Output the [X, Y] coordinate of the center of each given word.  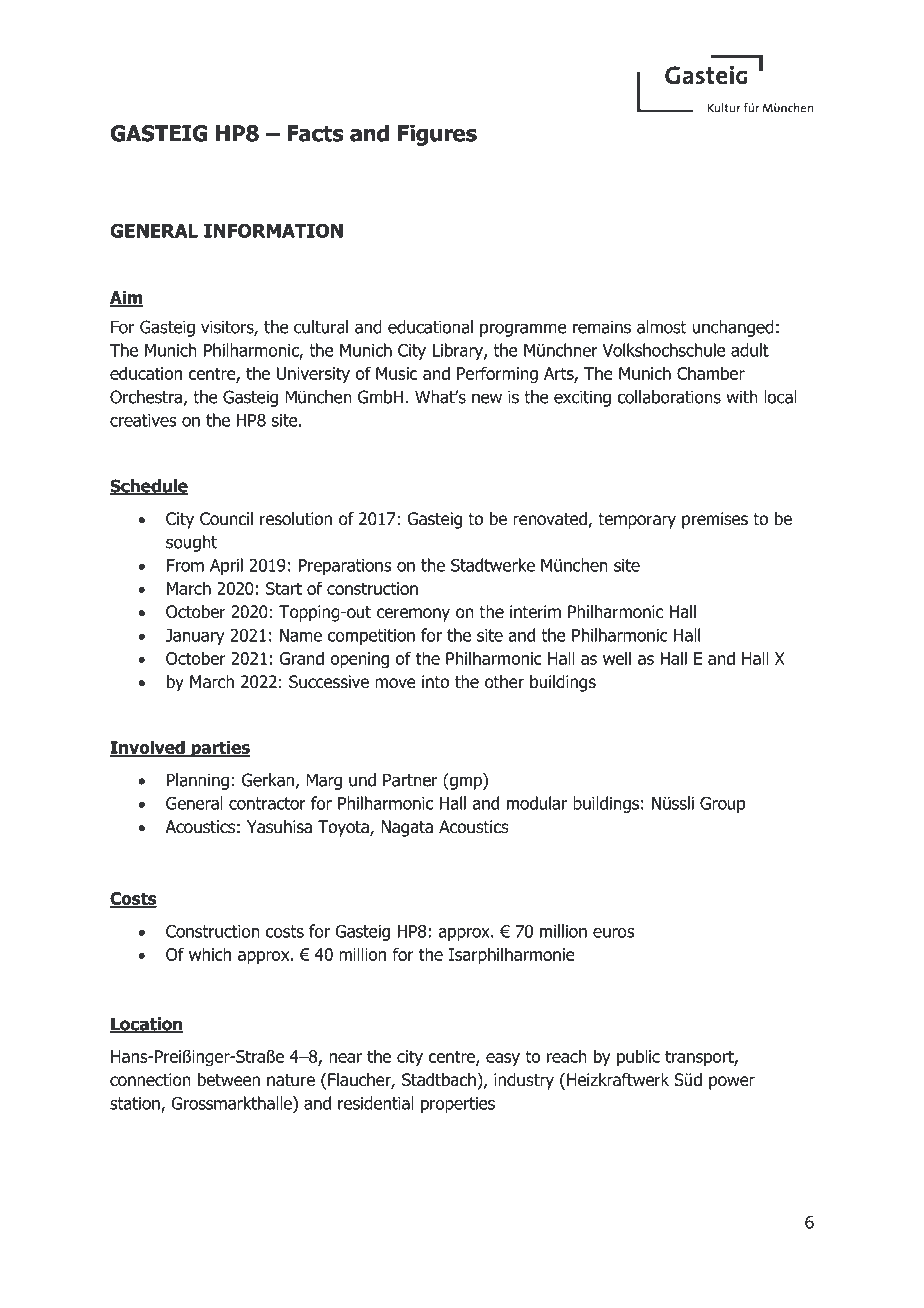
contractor [267, 803]
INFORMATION [273, 230]
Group [723, 805]
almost [662, 327]
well [617, 658]
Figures [437, 135]
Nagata [407, 828]
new [487, 398]
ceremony [413, 615]
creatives [143, 420]
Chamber [711, 373]
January [195, 637]
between [229, 1080]
